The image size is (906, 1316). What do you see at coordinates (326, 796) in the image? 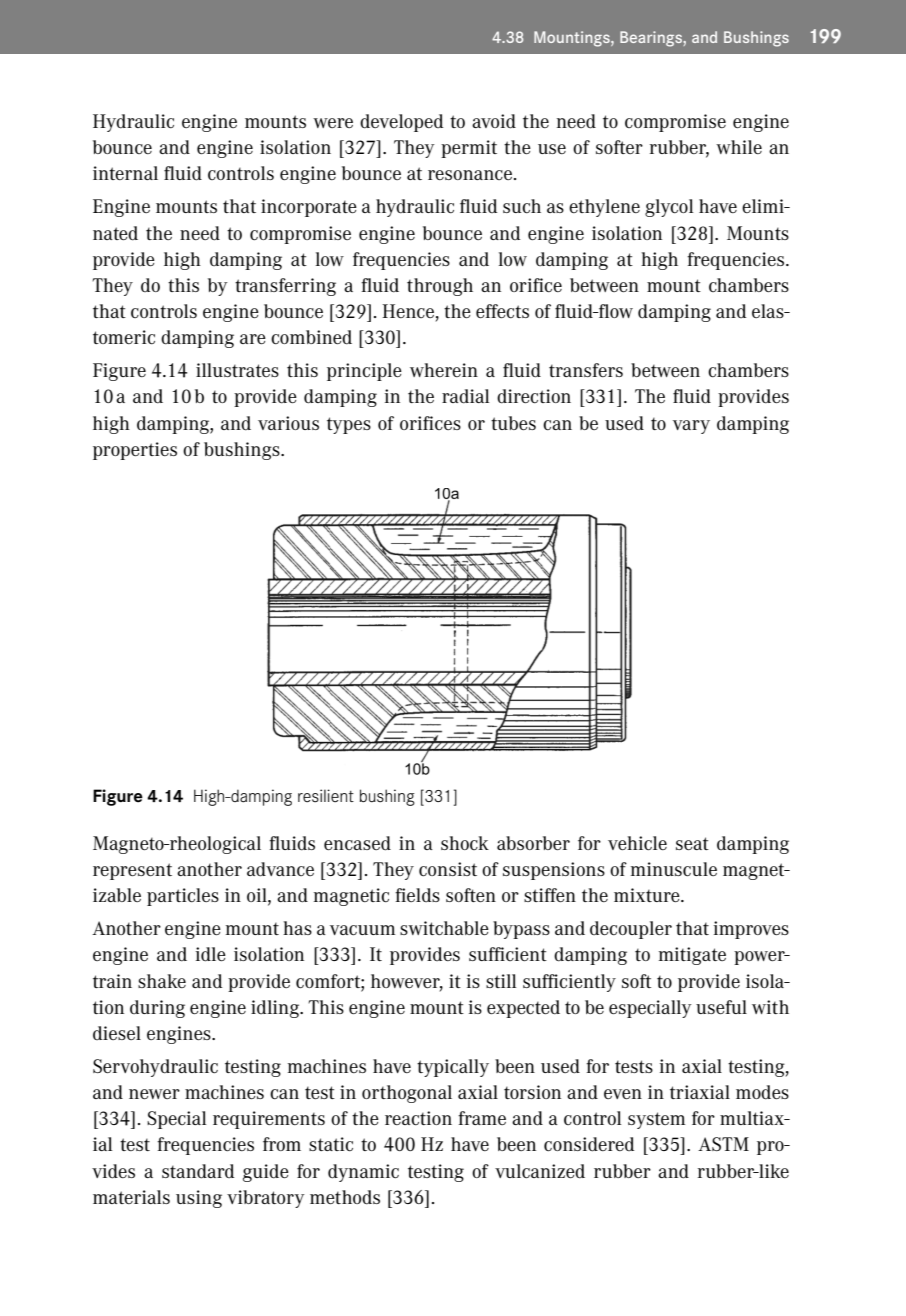
I see `resilient` at bounding box center [326, 796].
